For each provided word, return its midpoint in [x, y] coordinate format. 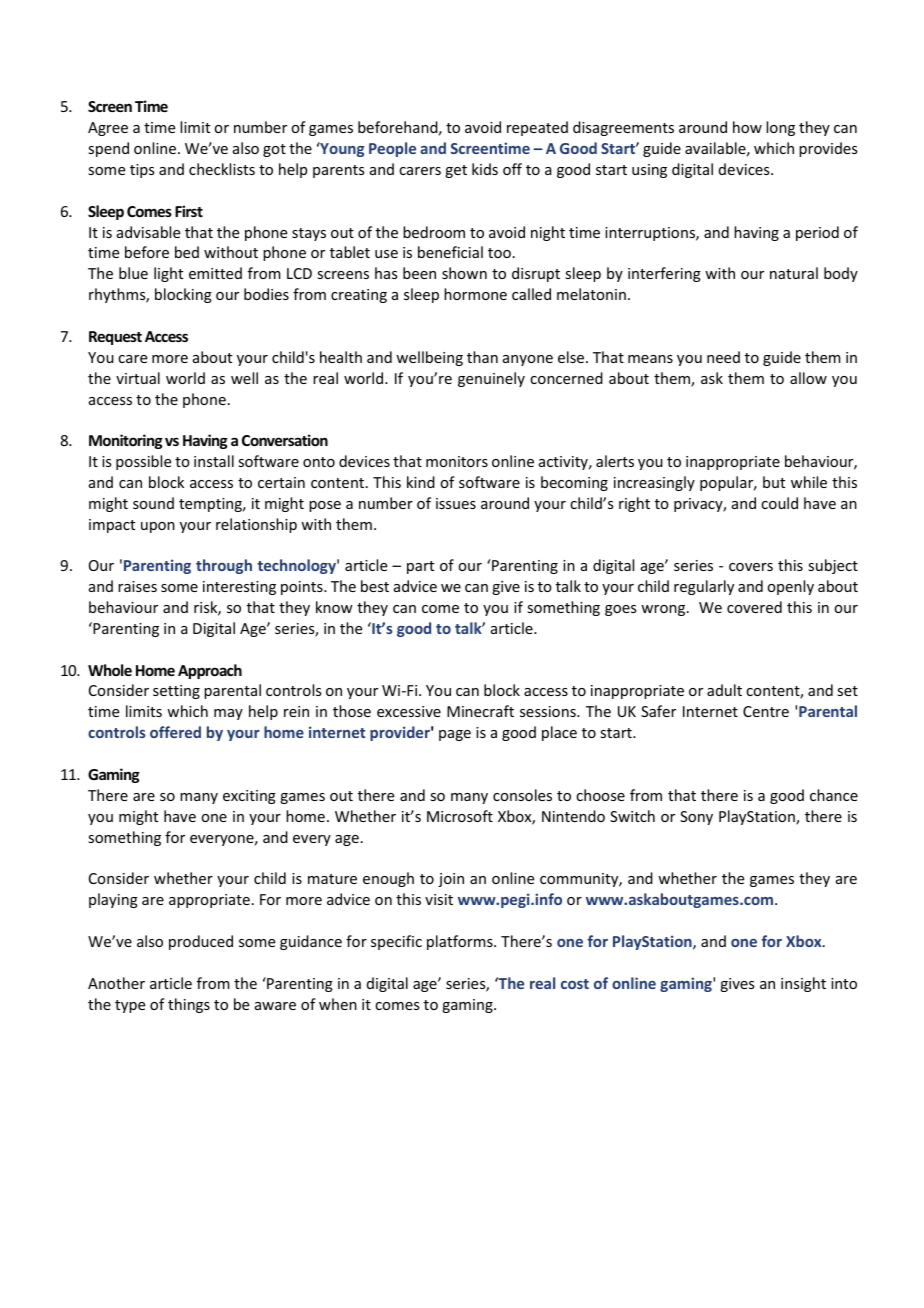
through [224, 566]
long [780, 128]
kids [485, 169]
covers [751, 567]
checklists [222, 169]
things [189, 1005]
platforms [461, 942]
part [420, 567]
